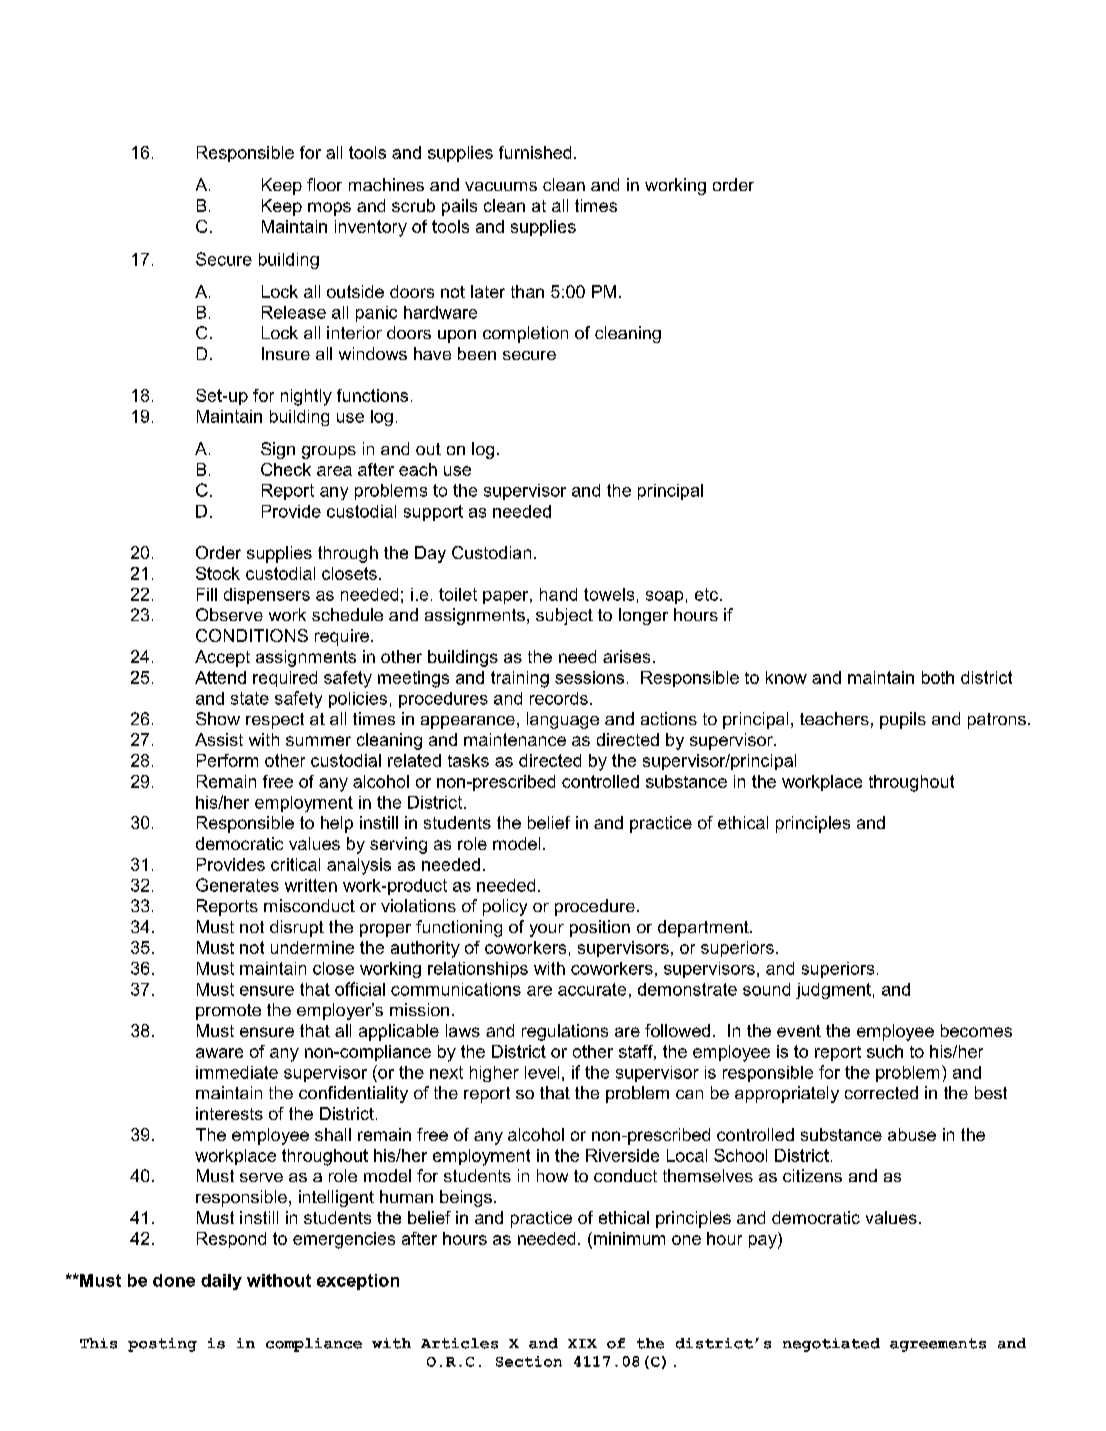  What do you see at coordinates (547, 930) in the document?
I see `your` at bounding box center [547, 930].
